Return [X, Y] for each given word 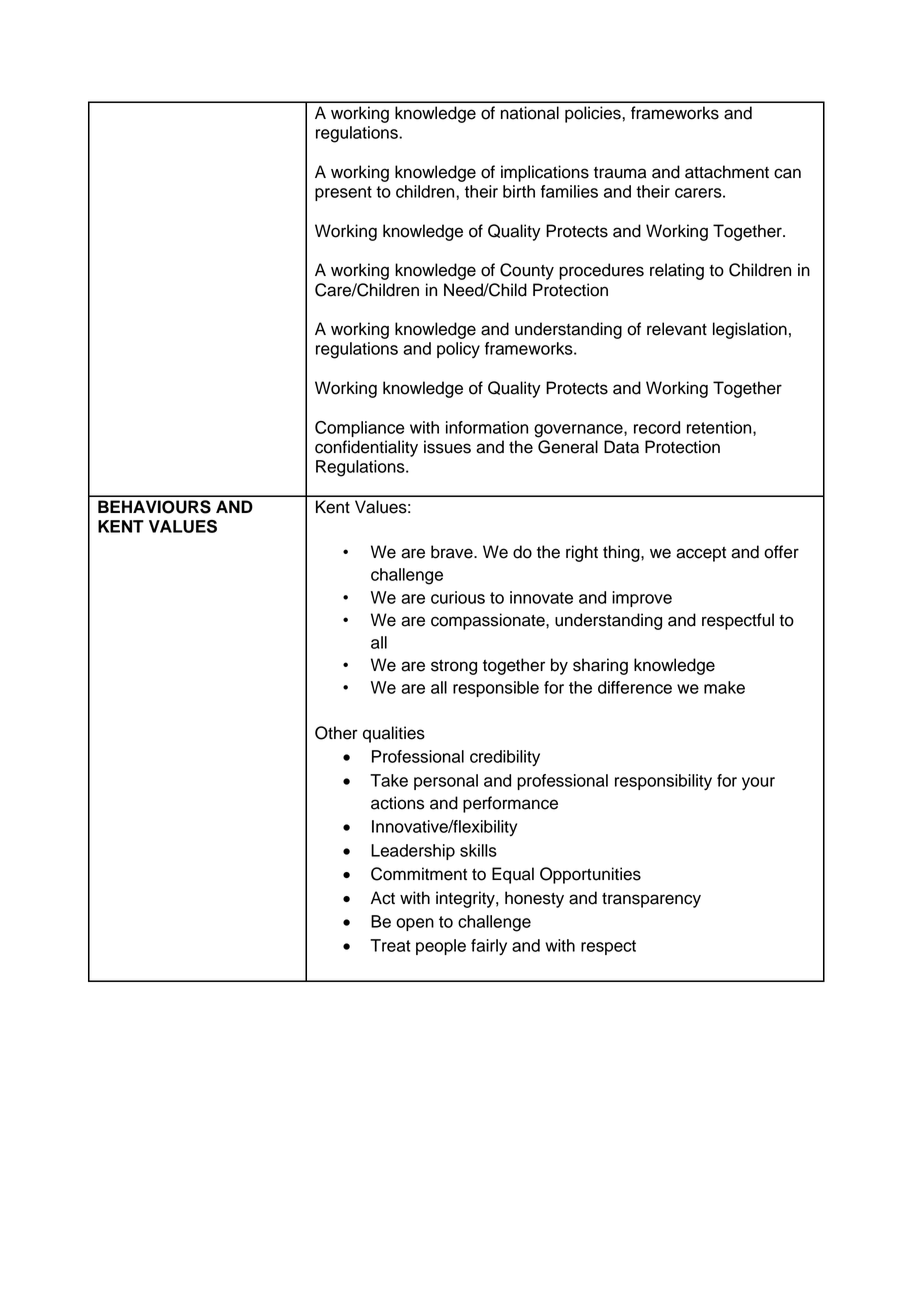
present [343, 193]
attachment [727, 172]
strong [454, 667]
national [530, 113]
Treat [390, 945]
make [724, 687]
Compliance [360, 429]
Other [336, 733]
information [487, 427]
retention [720, 428]
